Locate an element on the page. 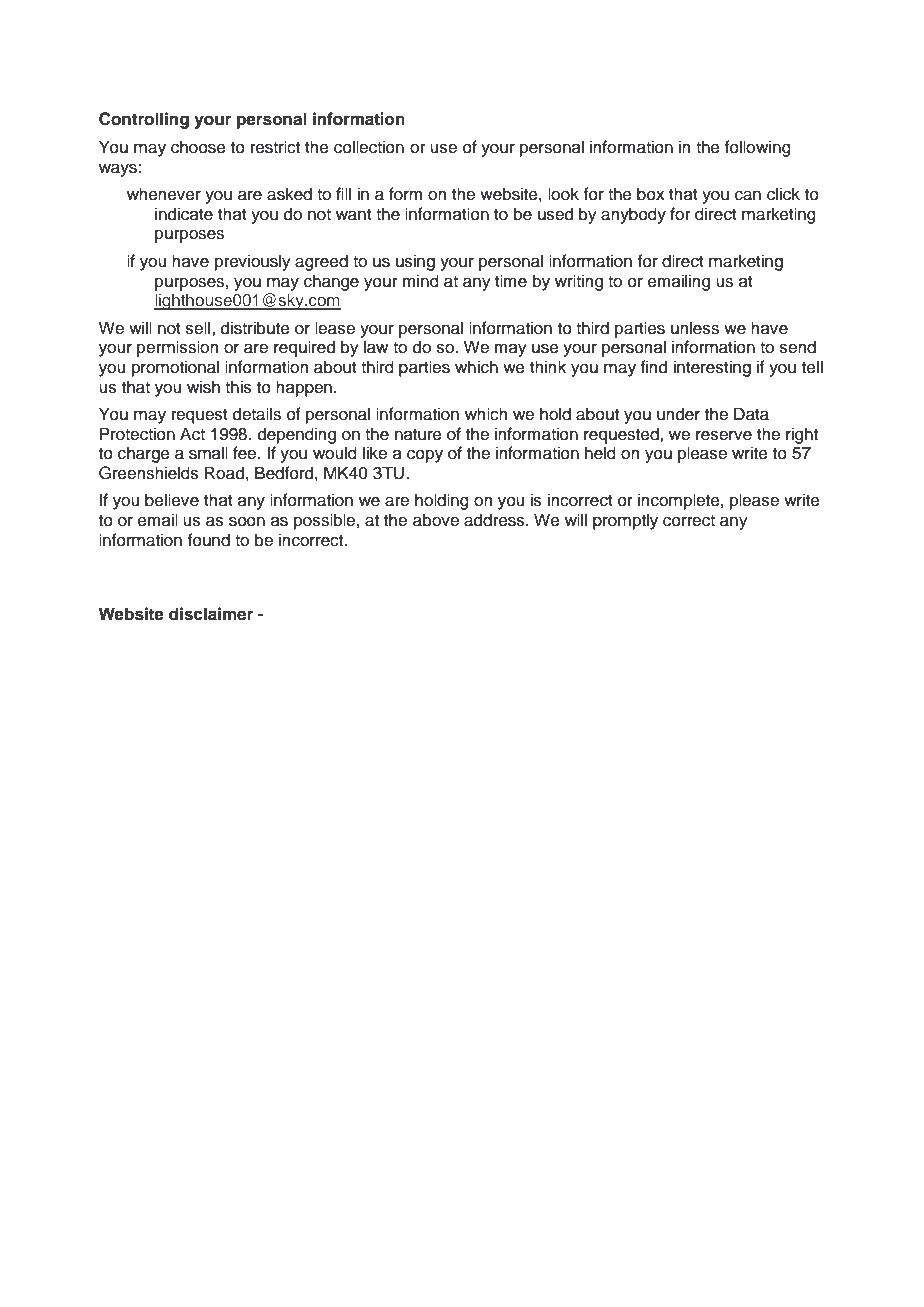 The width and height of the image is (924, 1307). promotional is located at coordinates (175, 368).
